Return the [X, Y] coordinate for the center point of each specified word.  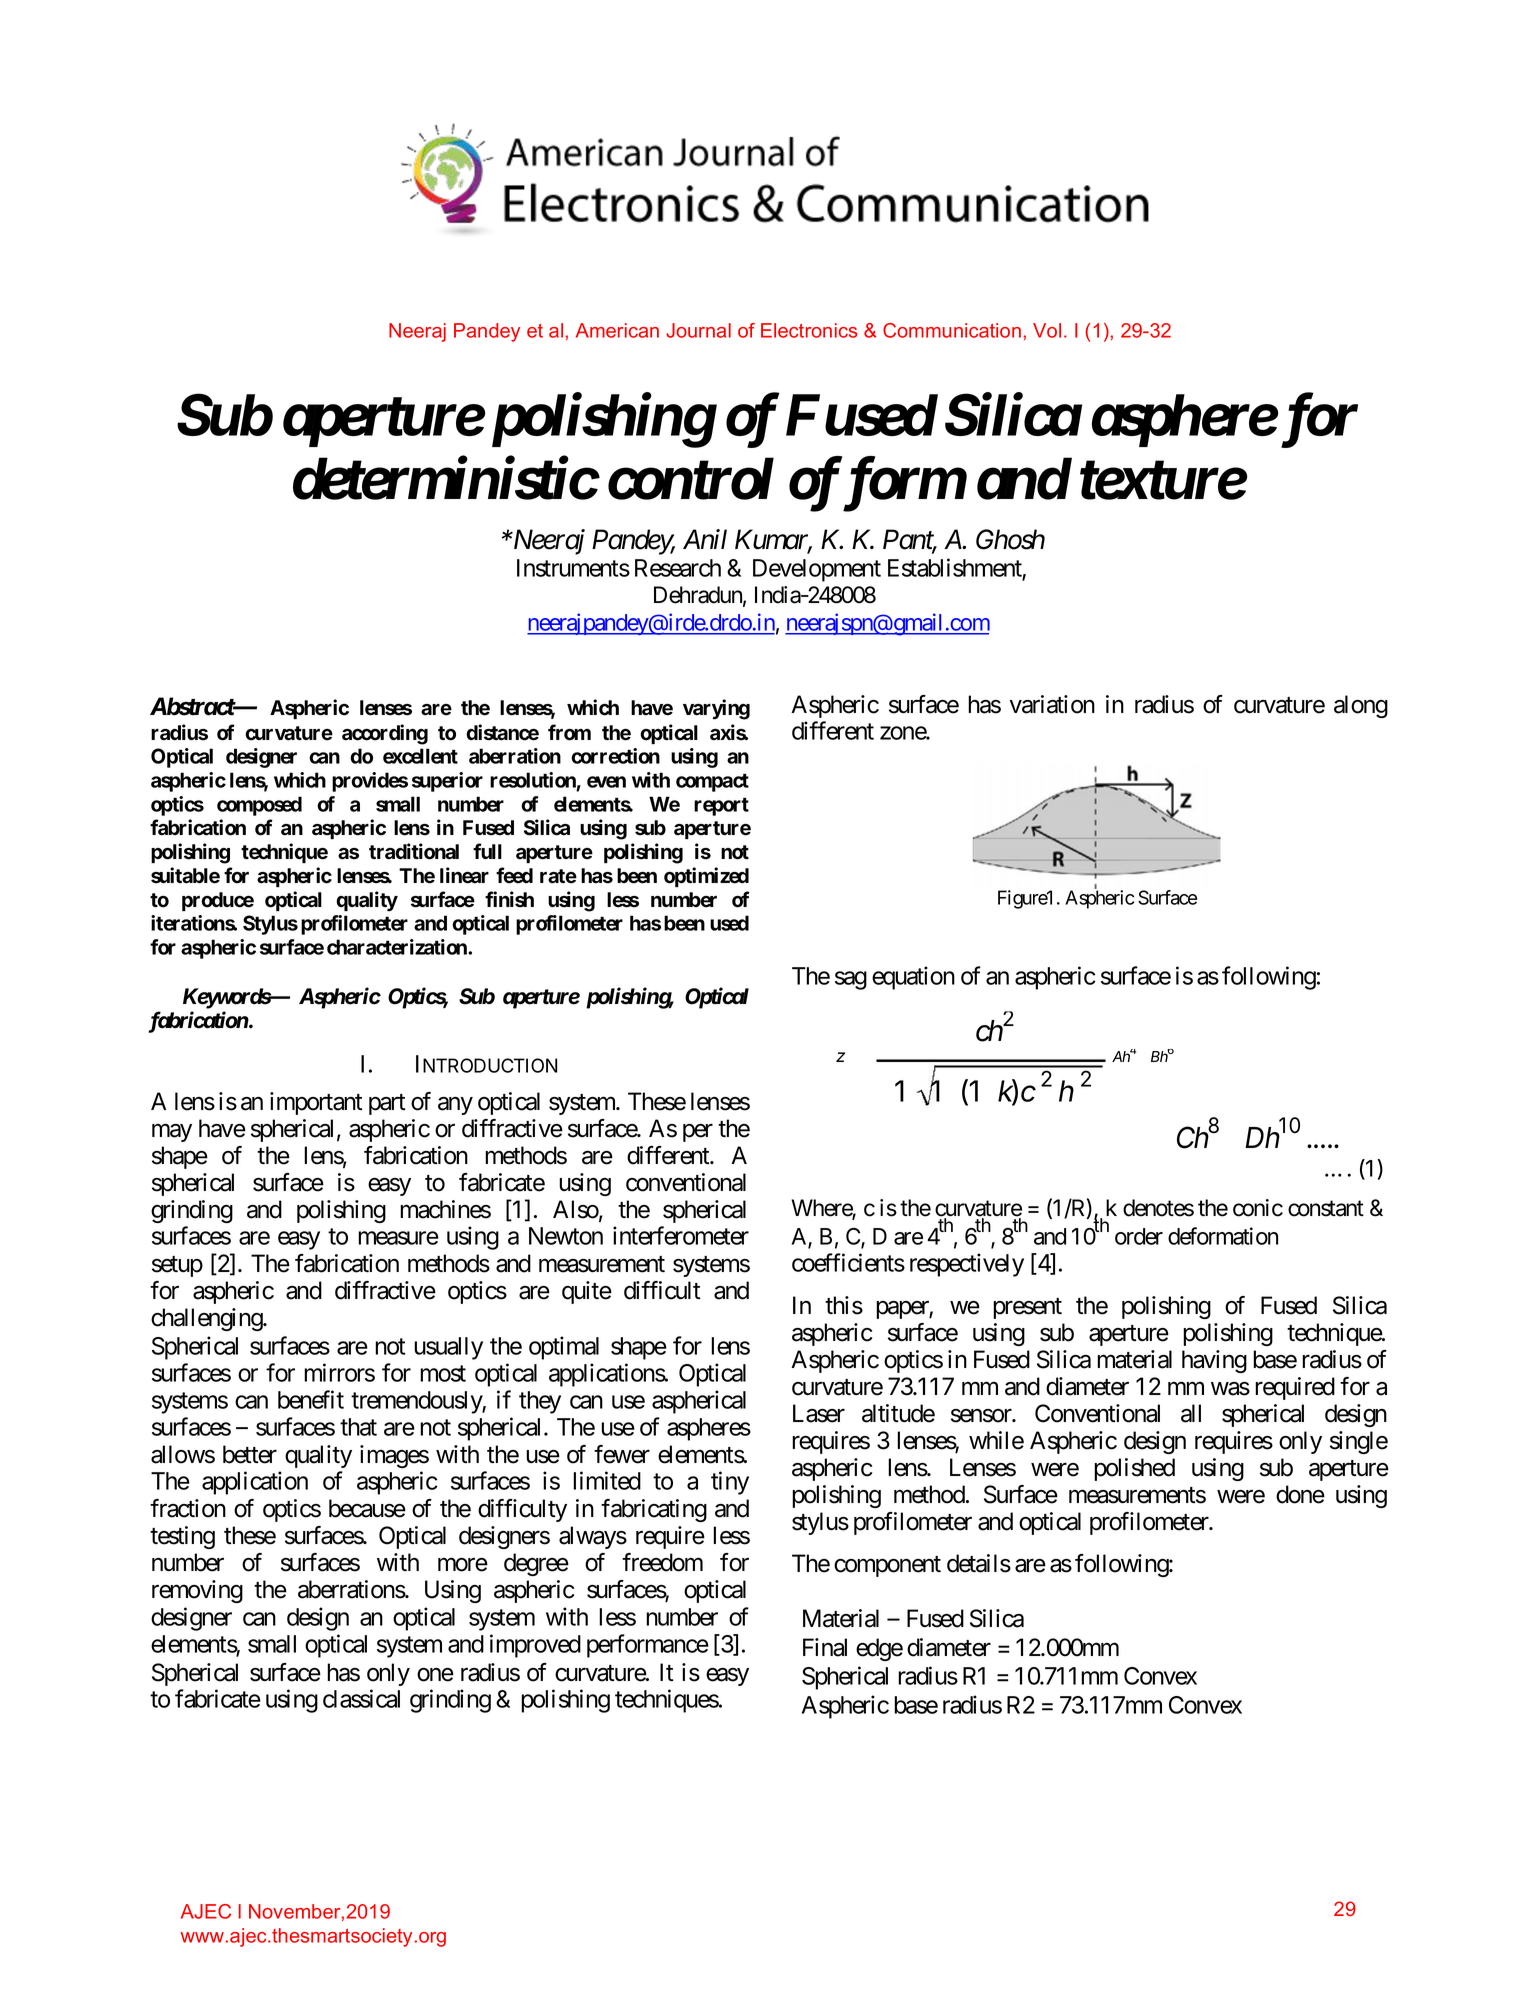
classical [361, 1698]
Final [825, 1647]
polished [1134, 1469]
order [1139, 1236]
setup [177, 1266]
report [721, 806]
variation [1052, 704]
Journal [698, 330]
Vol [1047, 330]
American [617, 330]
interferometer [681, 1235]
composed [259, 806]
